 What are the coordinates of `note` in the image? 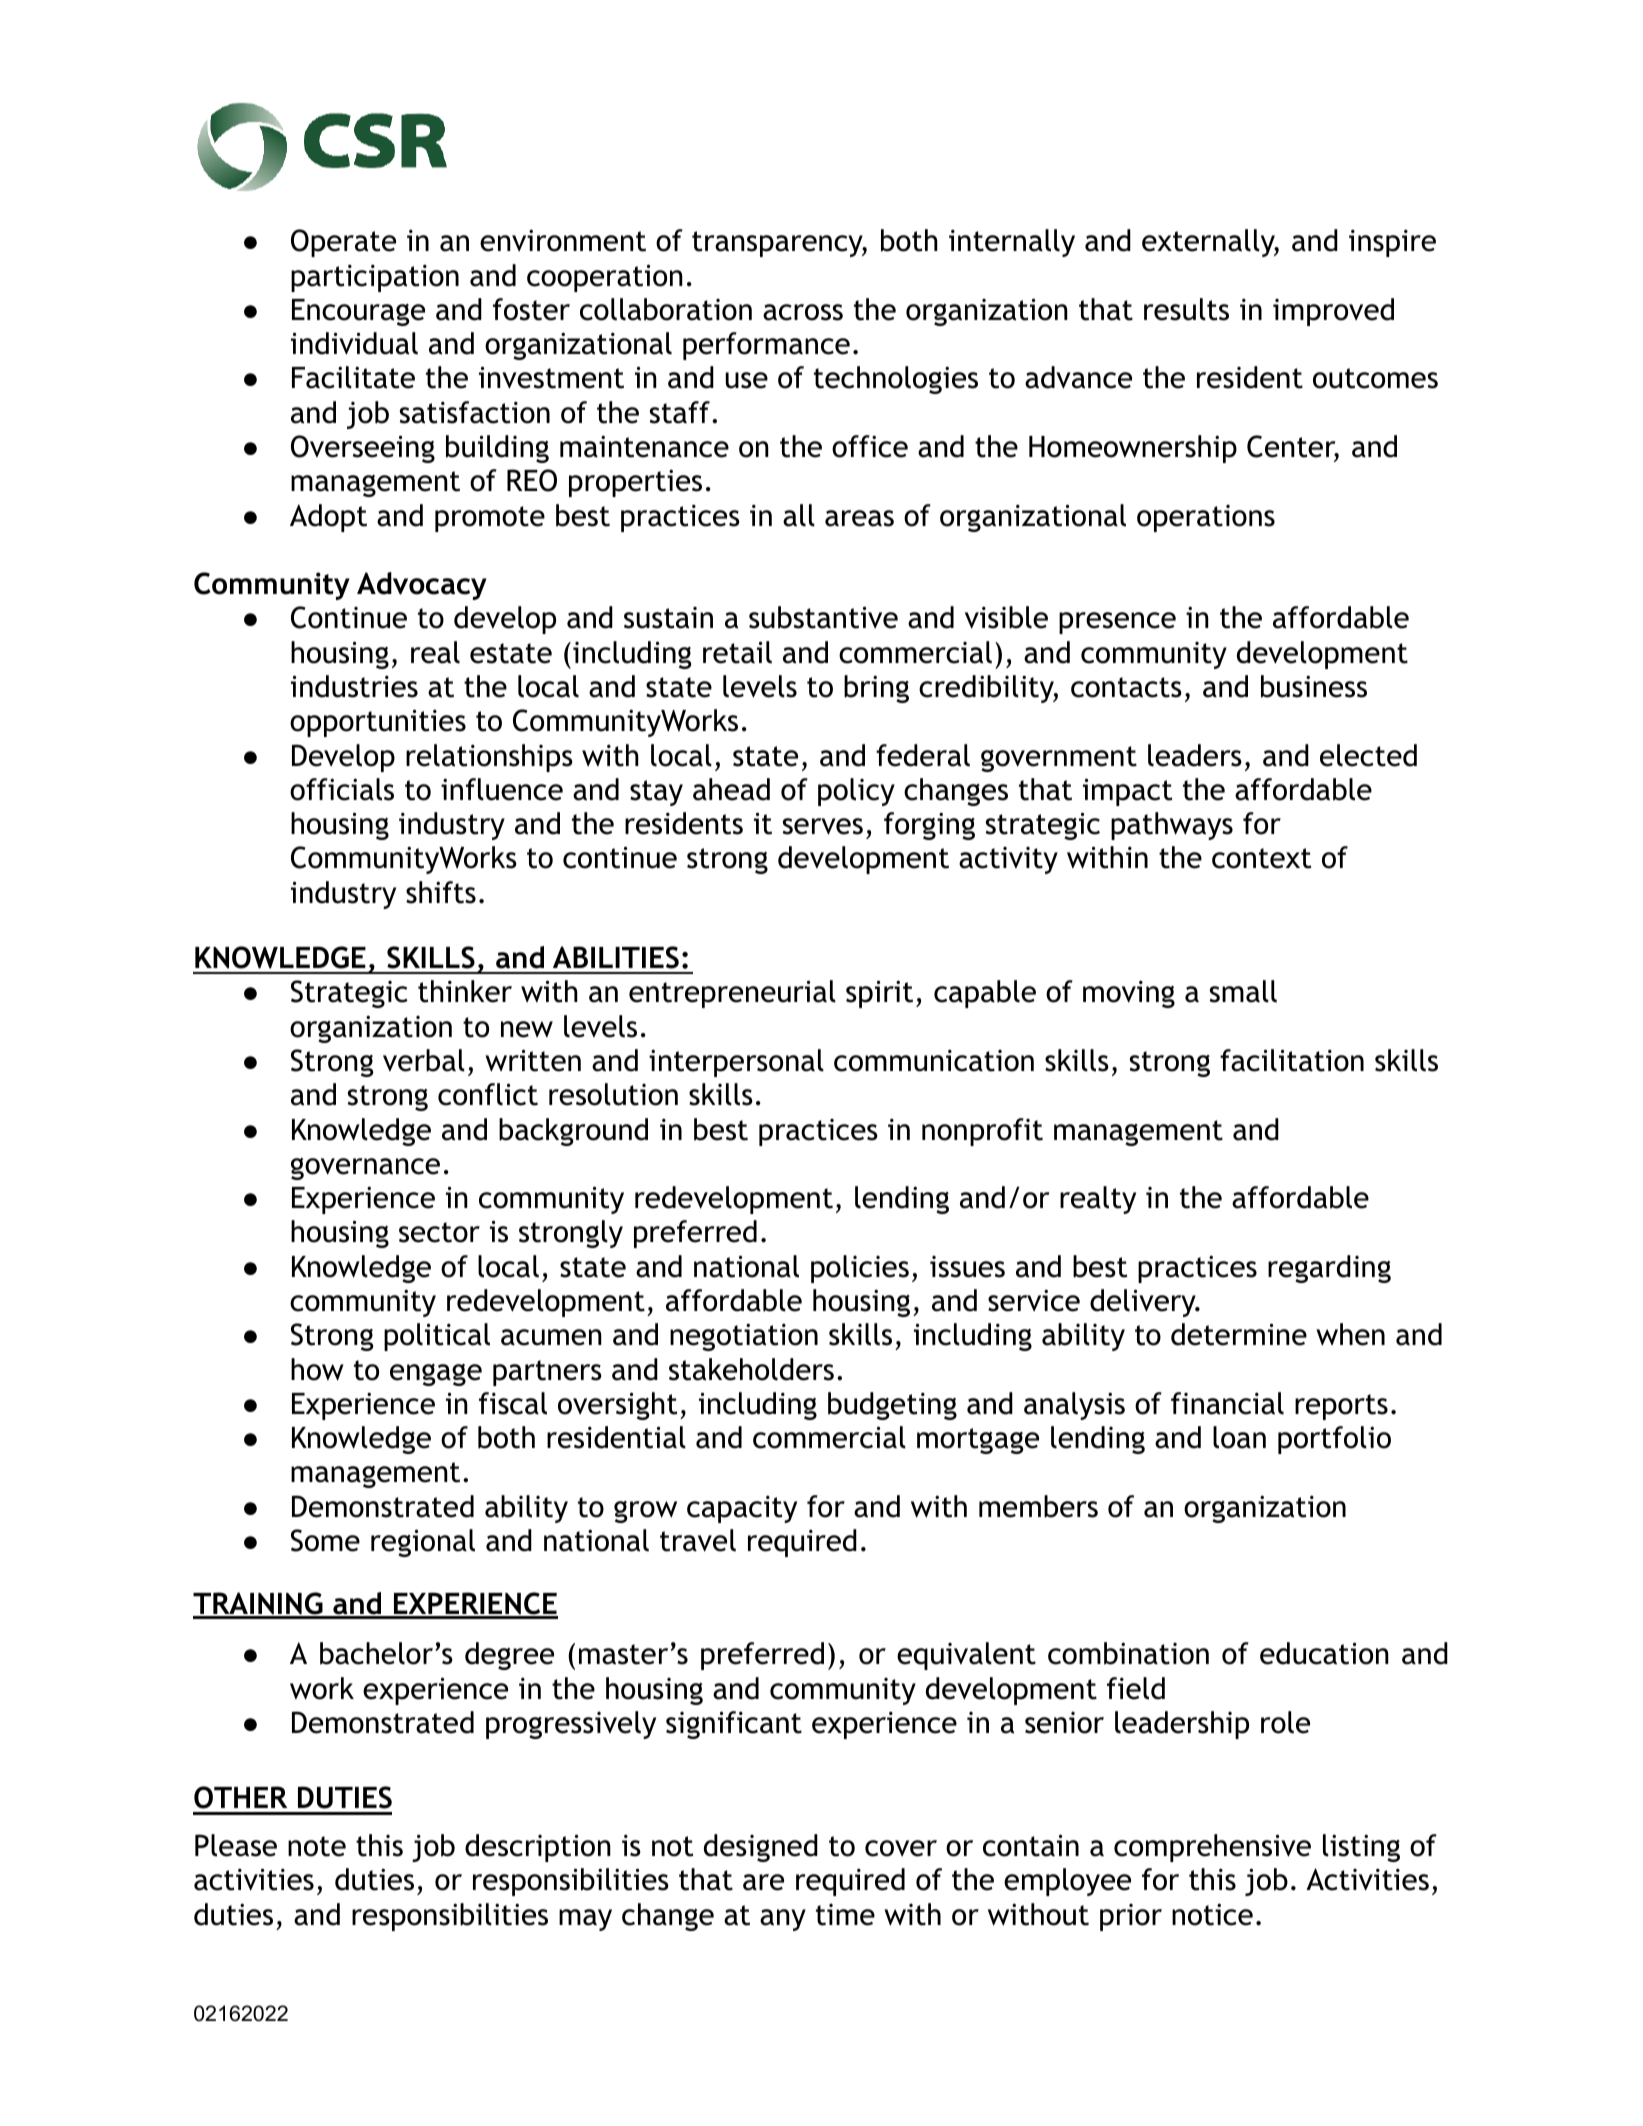 It's located at (317, 1846).
